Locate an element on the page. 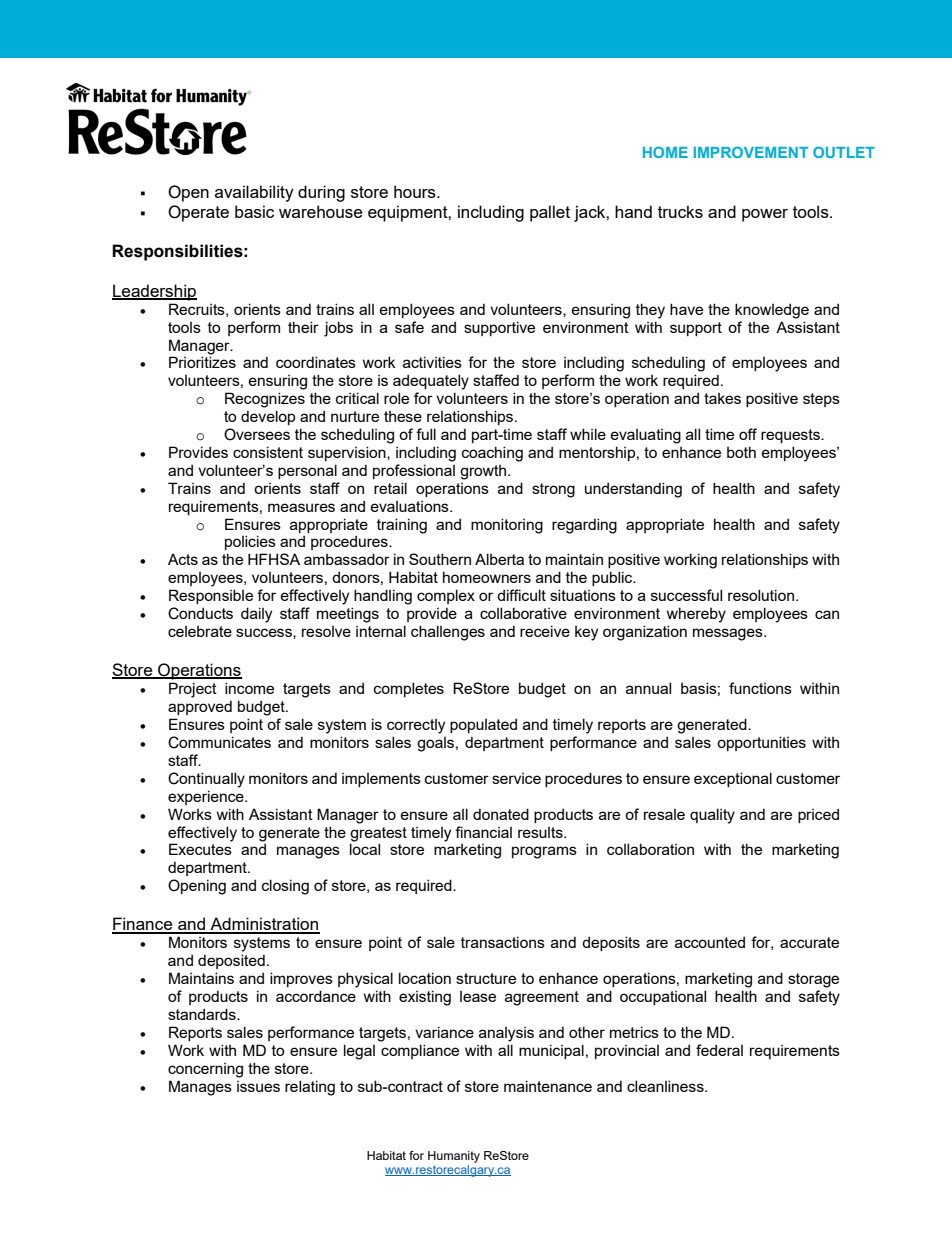 The width and height of the page is (952, 1233). IMPROVEMENT is located at coordinates (751, 152).
